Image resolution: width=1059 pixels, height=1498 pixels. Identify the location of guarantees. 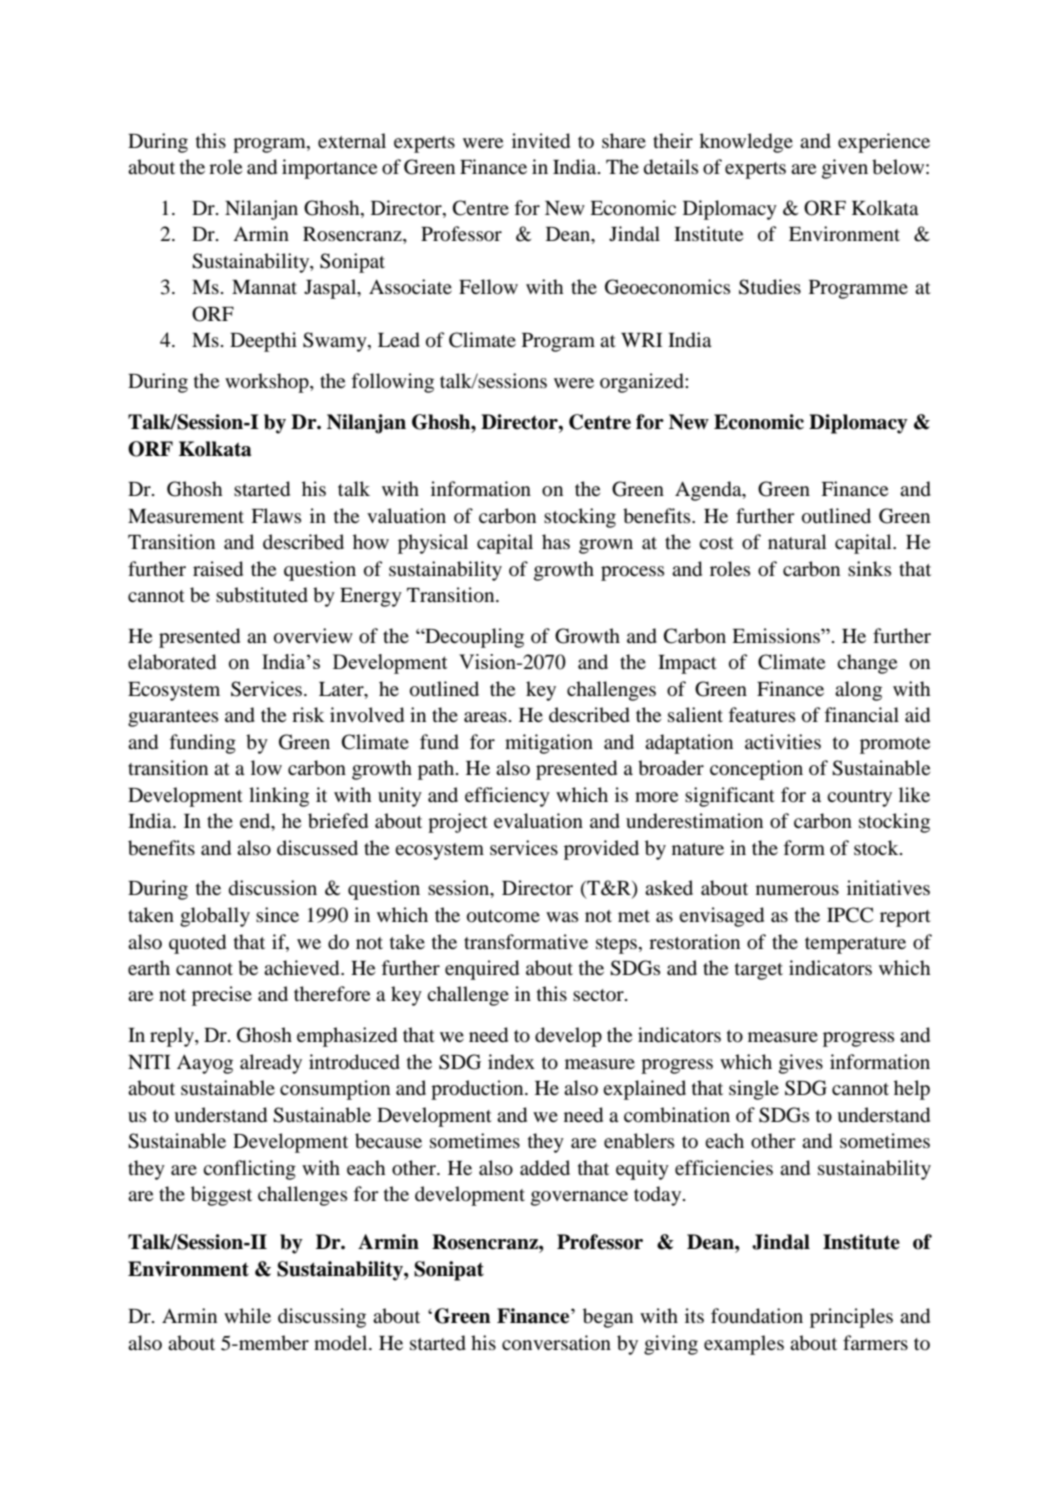
(173, 718).
